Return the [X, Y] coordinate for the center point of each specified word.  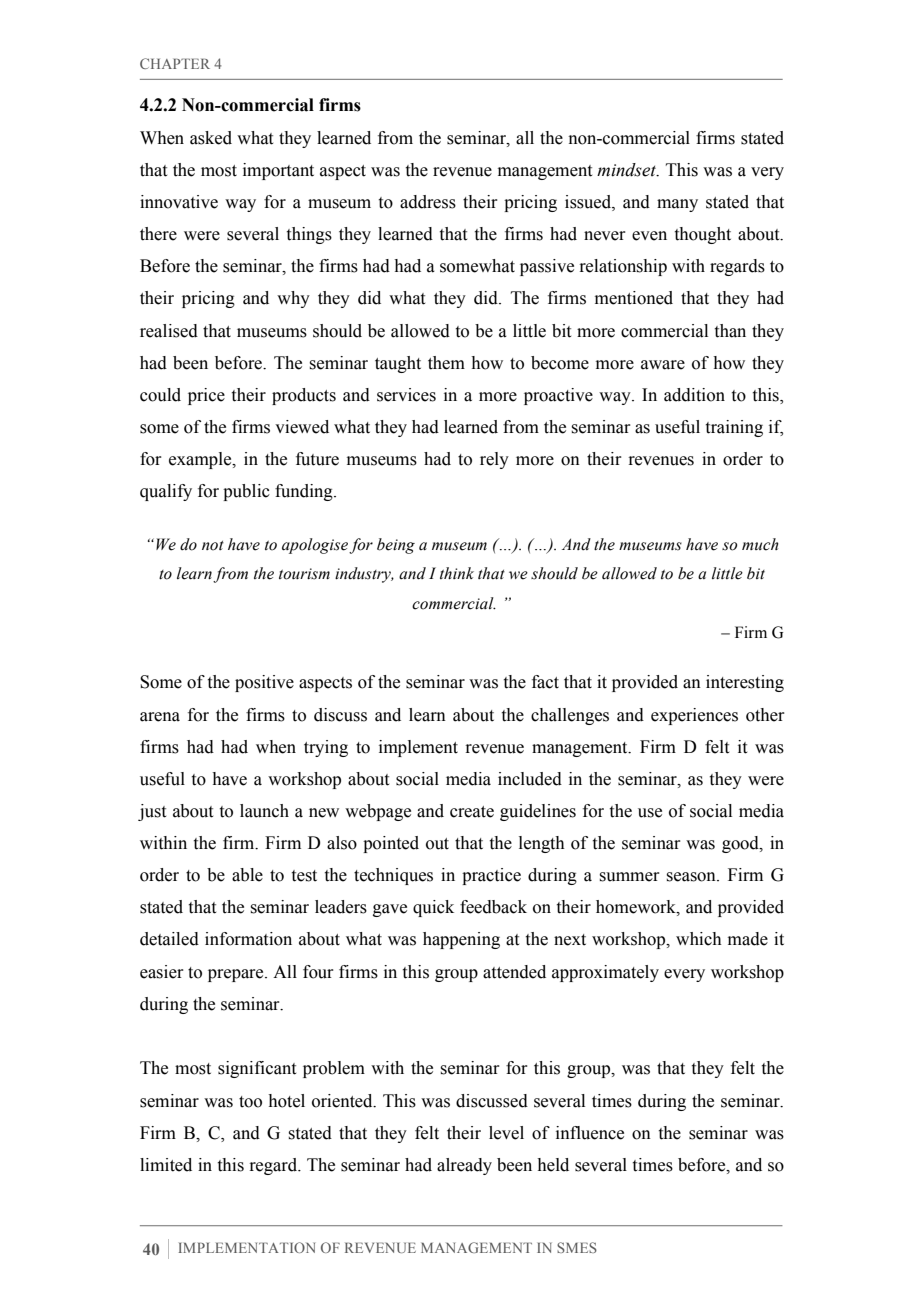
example [201, 460]
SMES [577, 1247]
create [472, 812]
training [734, 428]
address [428, 202]
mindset [627, 170]
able [247, 875]
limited [166, 1165]
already [464, 1166]
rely [494, 460]
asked [211, 138]
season [692, 877]
